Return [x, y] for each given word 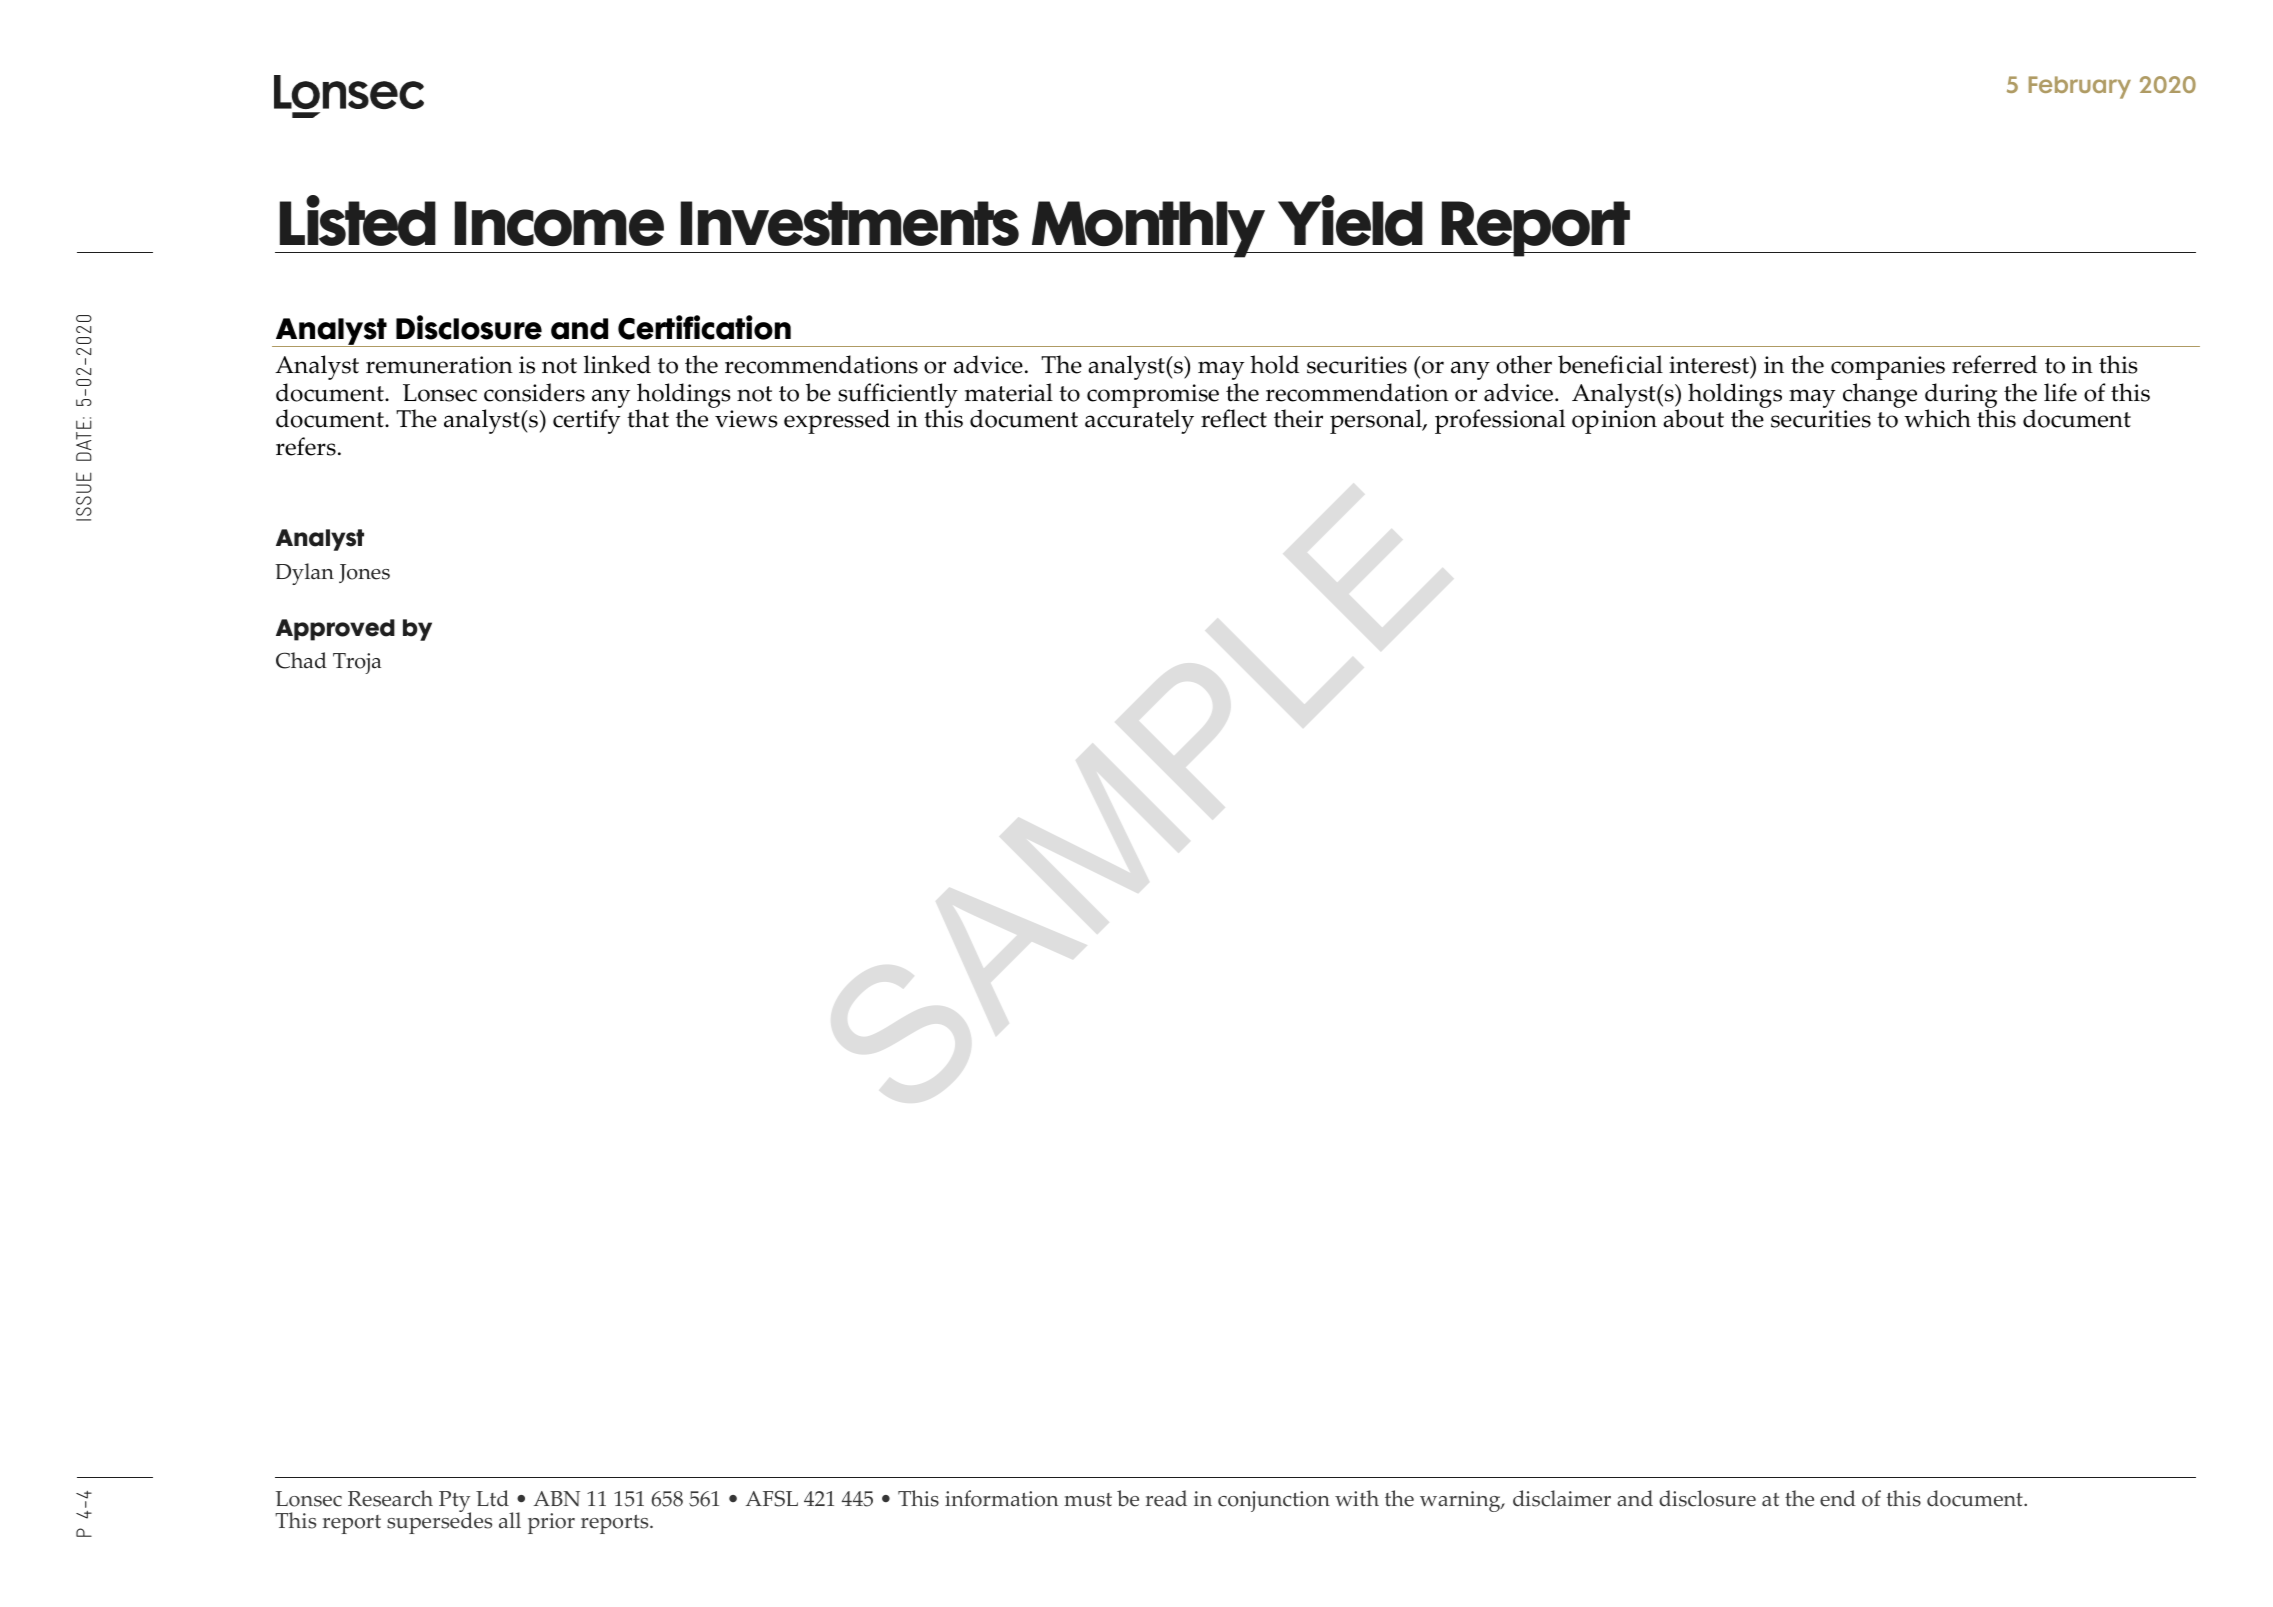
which [1937, 418]
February [2080, 87]
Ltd [492, 1498]
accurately [1139, 421]
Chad [301, 660]
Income [559, 223]
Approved [335, 630]
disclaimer [1562, 1498]
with [1357, 1498]
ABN [557, 1498]
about [1693, 418]
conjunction [1274, 1501]
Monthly [1149, 229]
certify [586, 421]
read [1166, 1498]
